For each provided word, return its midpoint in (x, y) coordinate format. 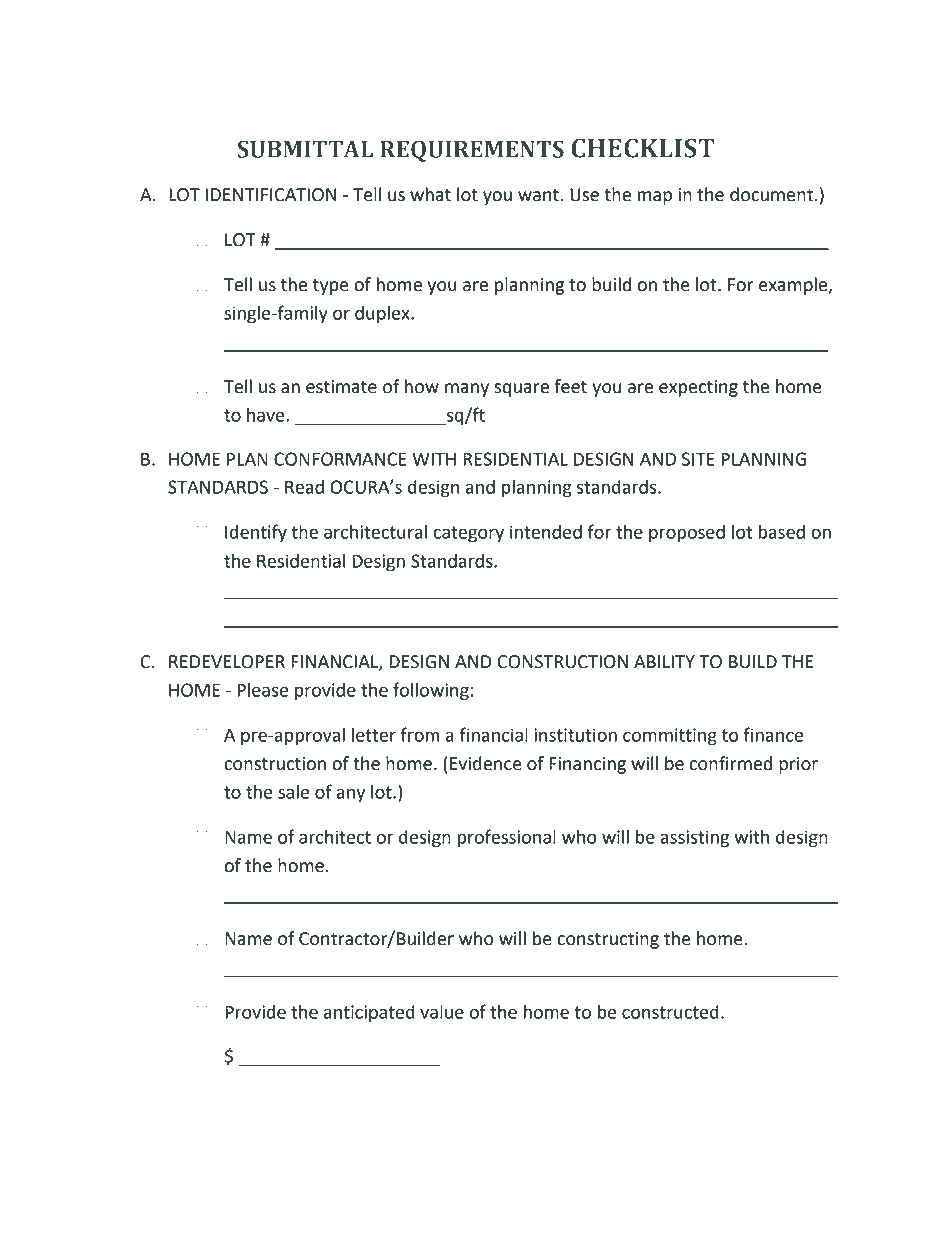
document (771, 194)
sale (293, 792)
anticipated (369, 1014)
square (521, 390)
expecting (698, 388)
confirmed (731, 763)
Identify (256, 533)
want (538, 195)
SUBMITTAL (305, 149)
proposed (687, 534)
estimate (341, 387)
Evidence (486, 763)
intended (546, 532)
